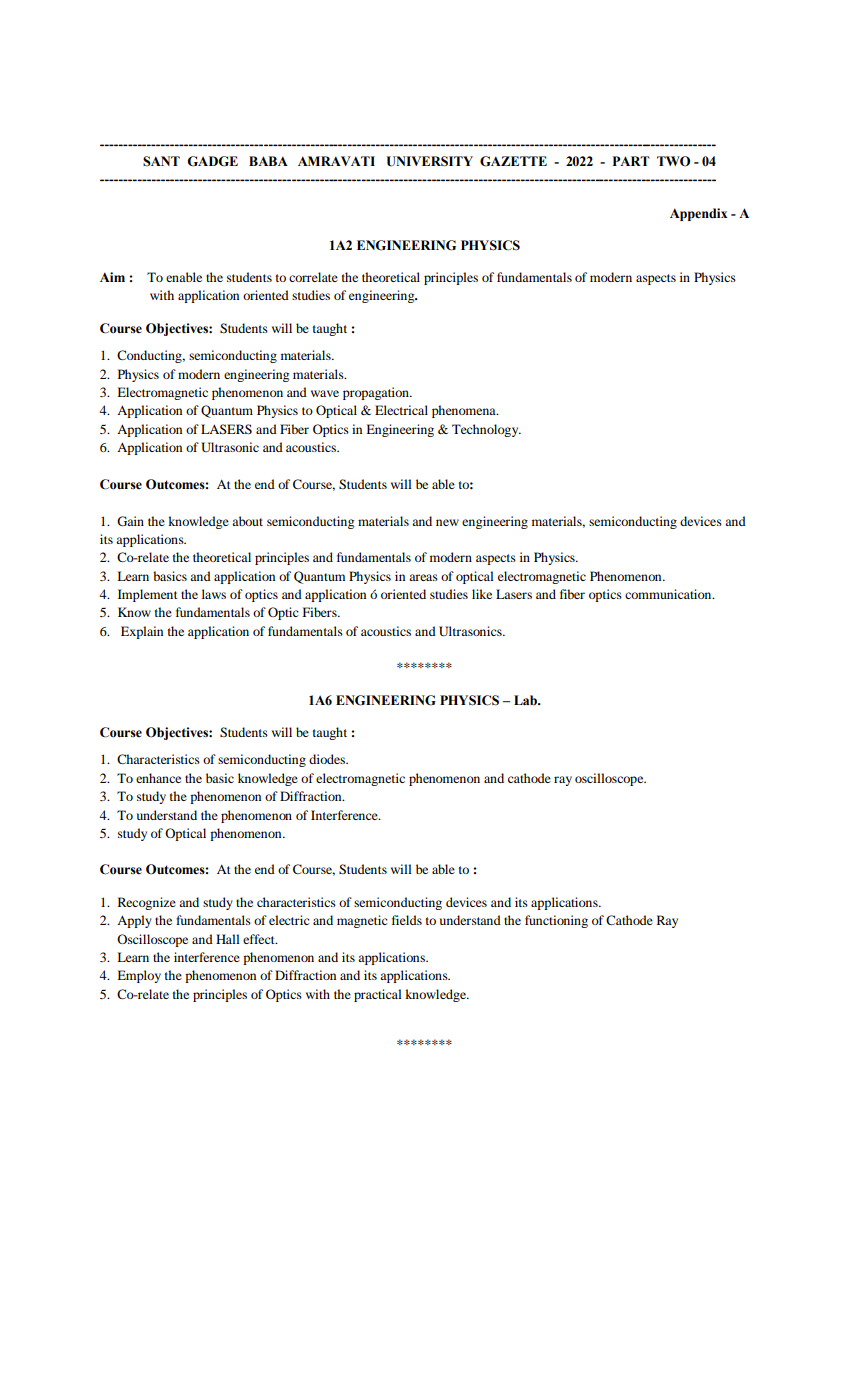 The height and width of the screenshot is (1400, 849). Describe the element at coordinates (130, 521) in the screenshot. I see `Gain` at that location.
